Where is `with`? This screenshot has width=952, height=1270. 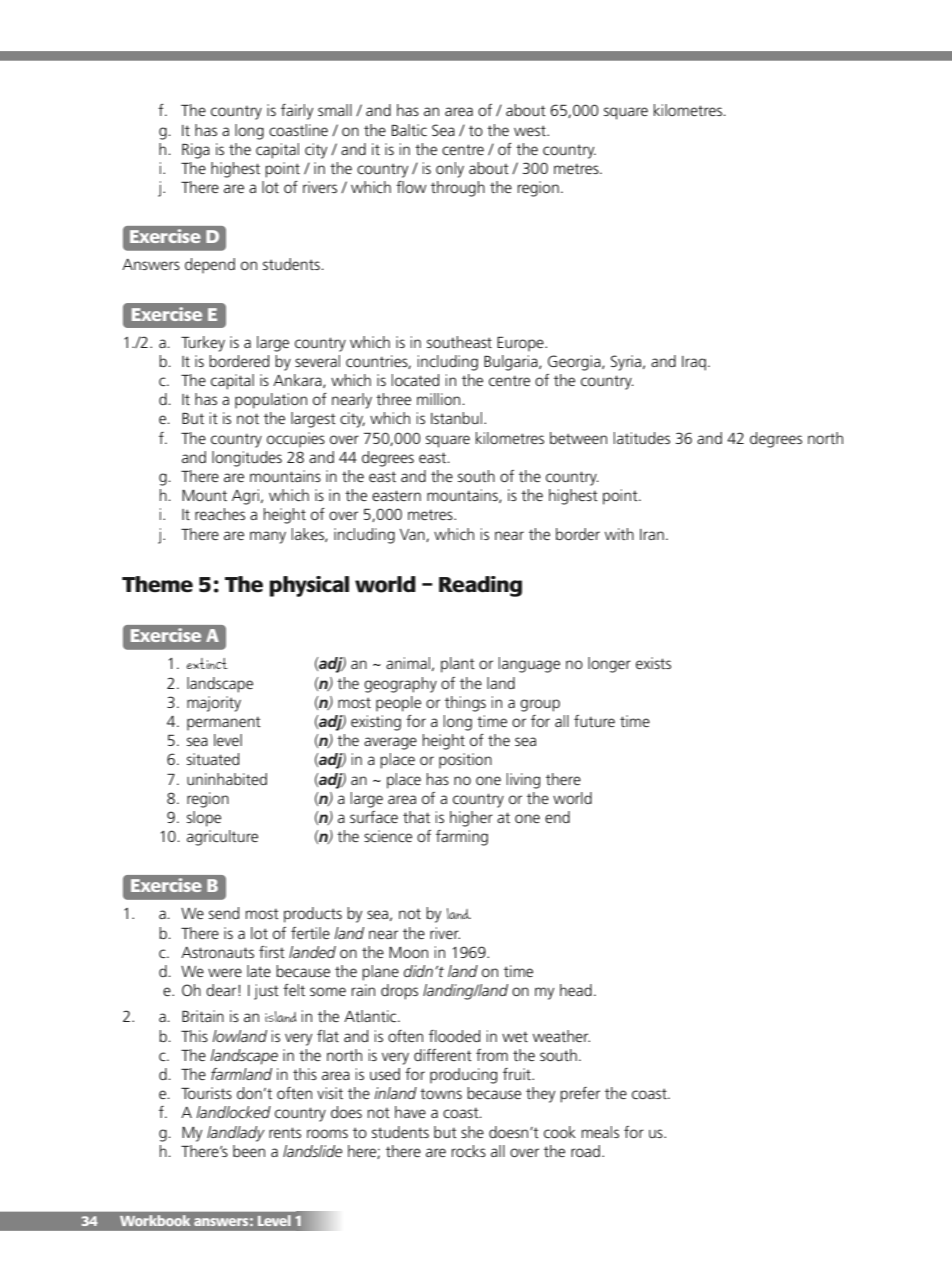 with is located at coordinates (619, 534).
